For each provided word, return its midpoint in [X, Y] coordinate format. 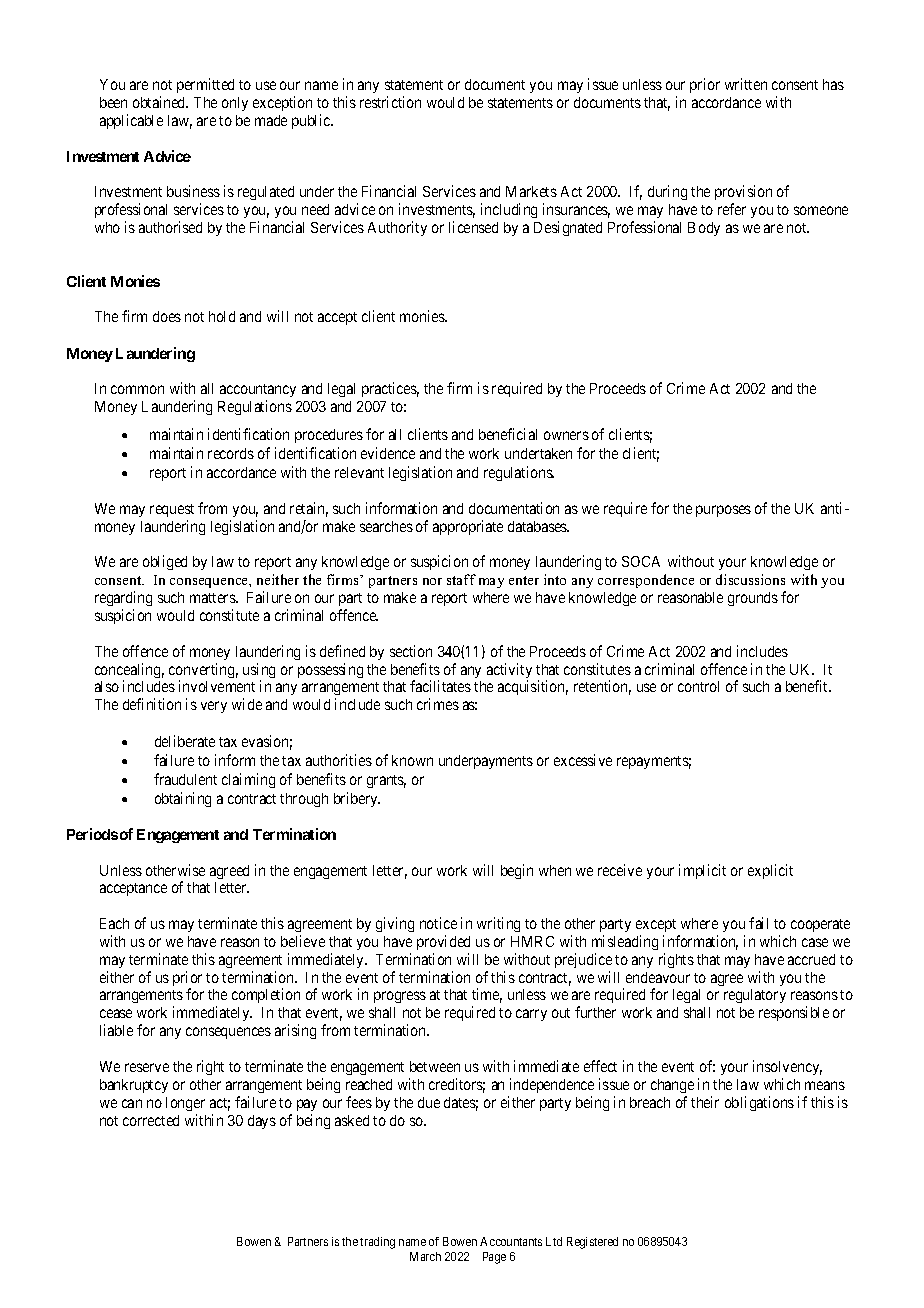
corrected [151, 1120]
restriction [390, 102]
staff [461, 579]
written [746, 84]
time [487, 995]
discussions [750, 579]
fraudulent [185, 779]
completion [266, 995]
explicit [770, 871]
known [412, 760]
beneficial [508, 434]
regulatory [755, 996]
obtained [160, 102]
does [167, 316]
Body [704, 229]
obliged [165, 562]
